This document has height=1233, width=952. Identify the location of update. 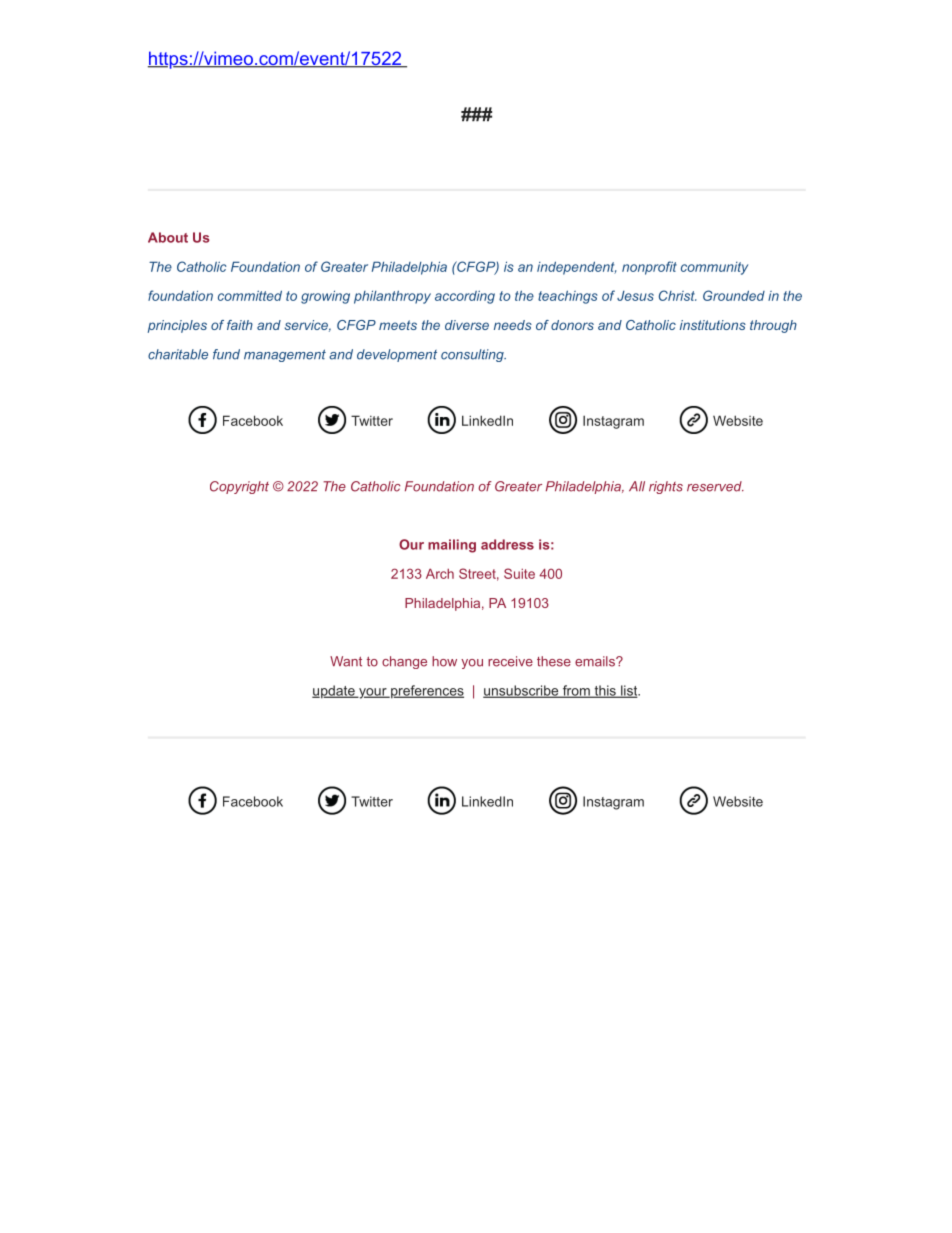
(334, 692).
